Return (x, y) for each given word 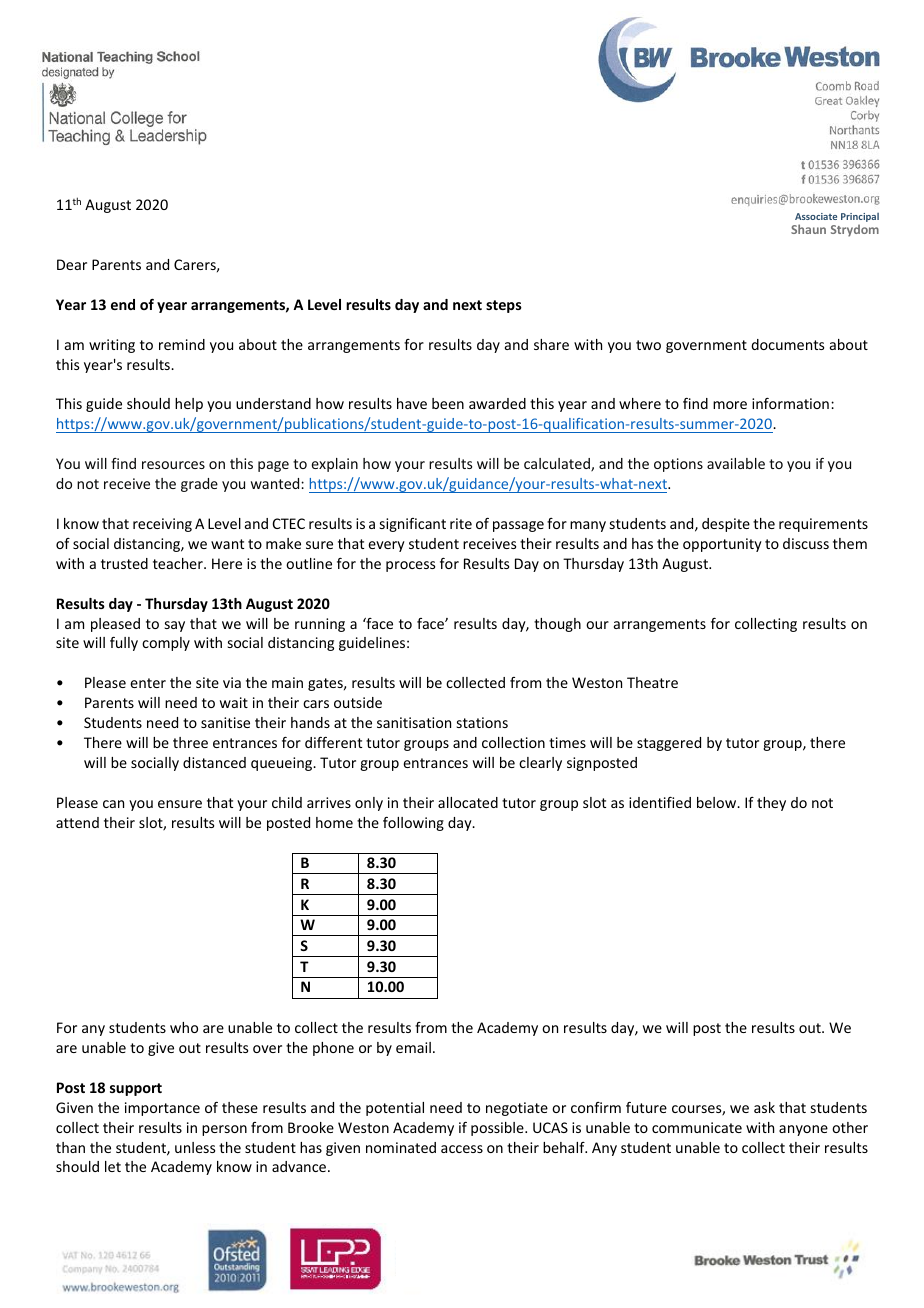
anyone (803, 1130)
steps (504, 306)
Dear (72, 264)
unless (195, 1147)
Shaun (808, 229)
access (462, 1149)
